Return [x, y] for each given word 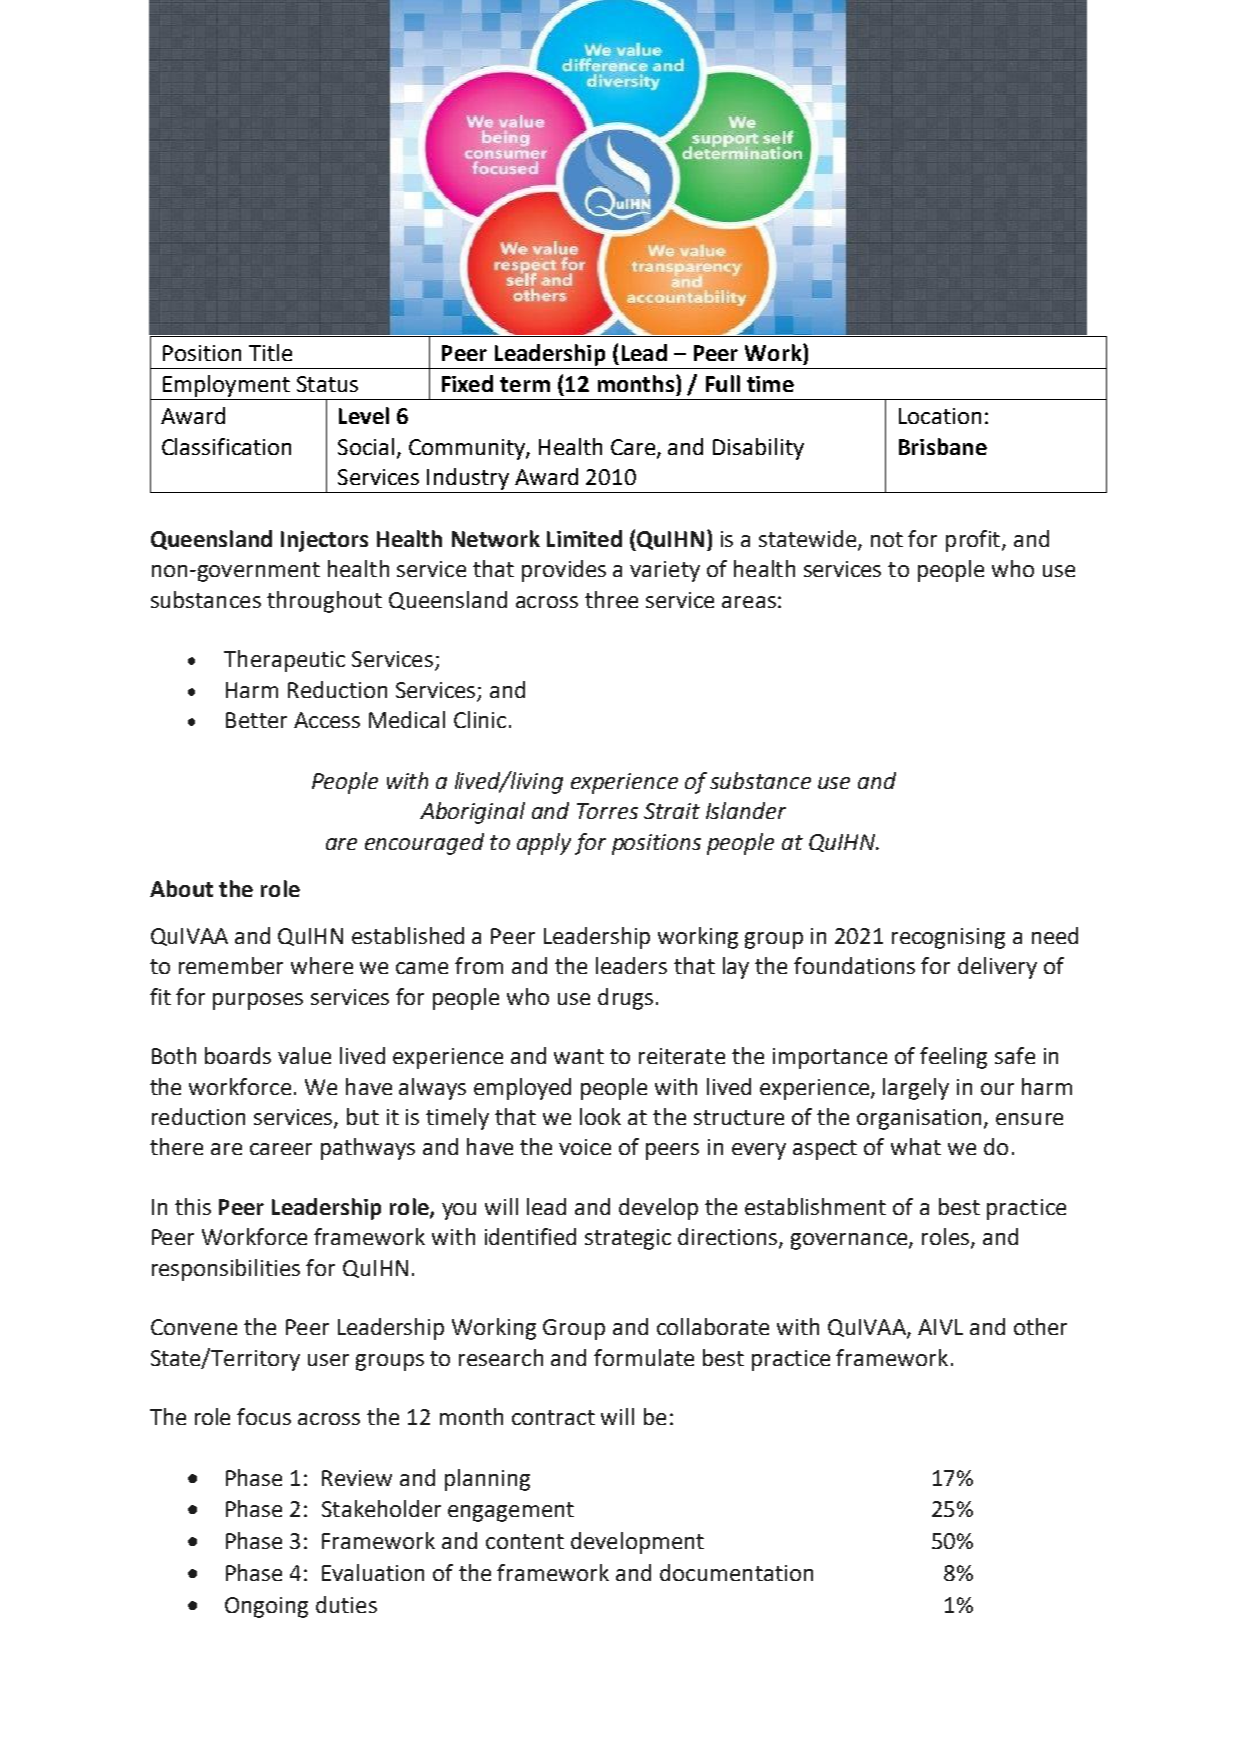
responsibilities [226, 1270]
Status [327, 384]
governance [850, 1241]
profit [974, 541]
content [525, 1541]
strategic [628, 1239]
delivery [997, 968]
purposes [258, 1001]
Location [940, 416]
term [525, 384]
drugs [625, 999]
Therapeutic [284, 661]
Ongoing [266, 1607]
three [611, 599]
